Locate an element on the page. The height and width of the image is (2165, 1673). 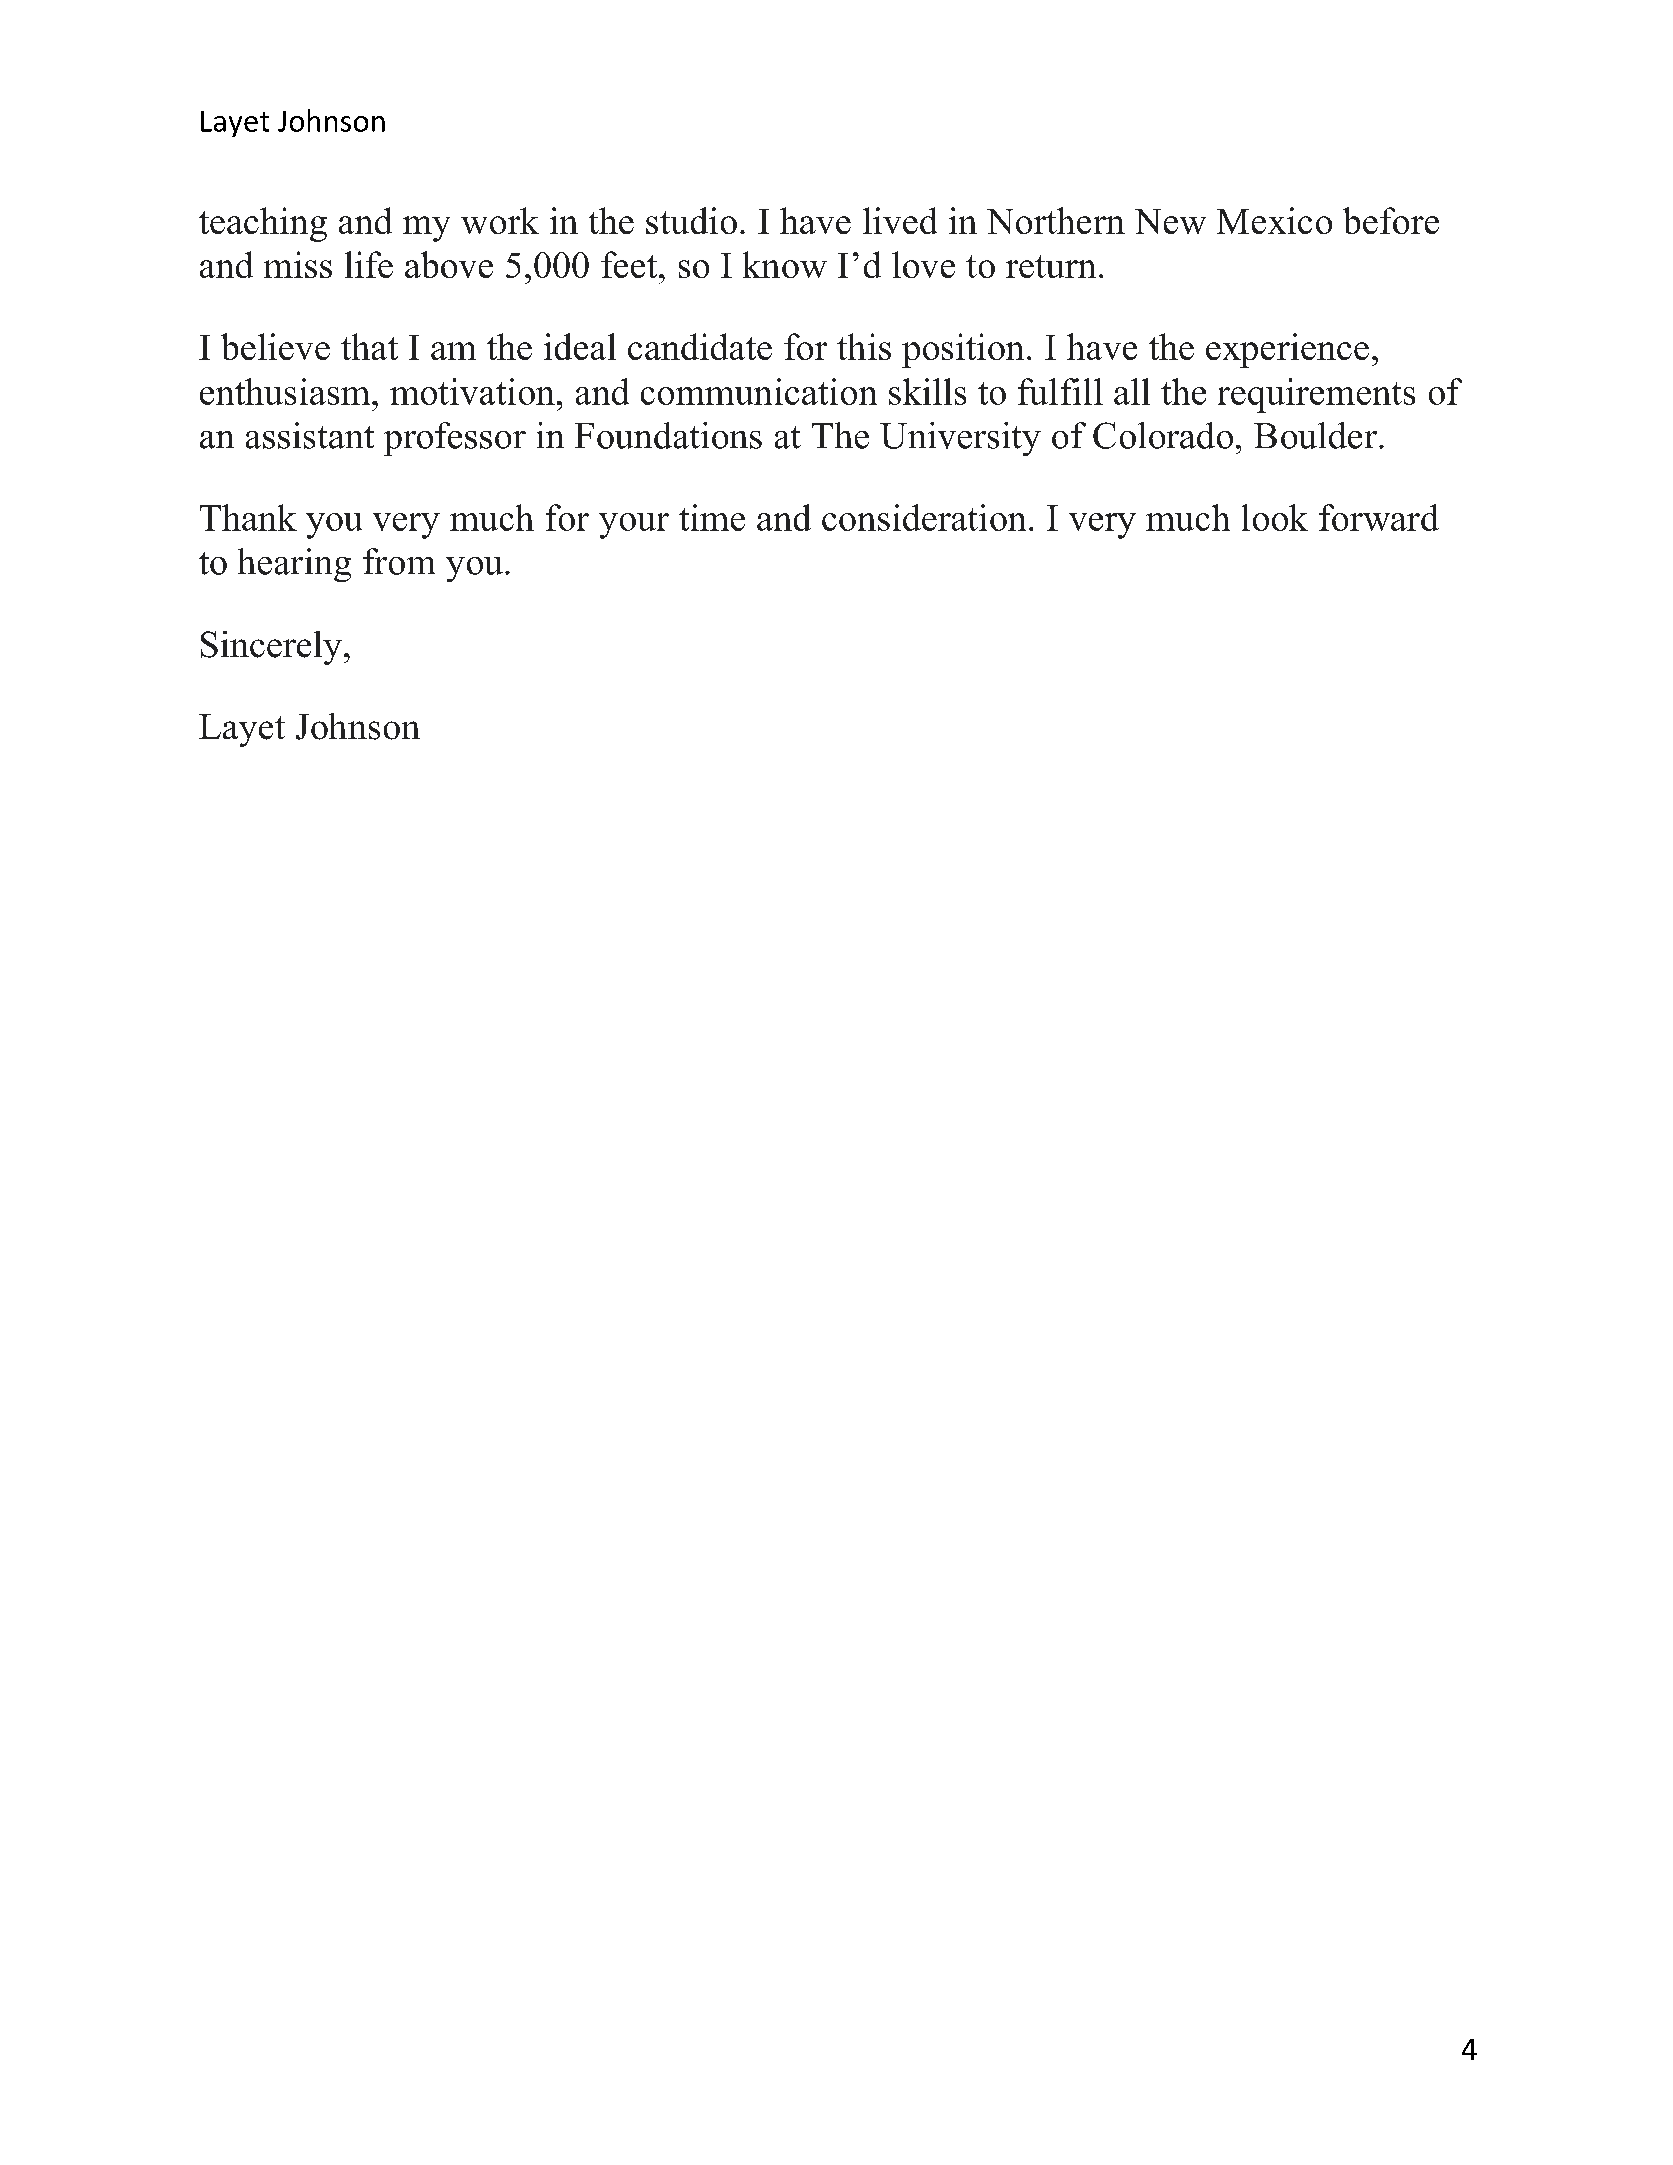
look is located at coordinates (1275, 517).
